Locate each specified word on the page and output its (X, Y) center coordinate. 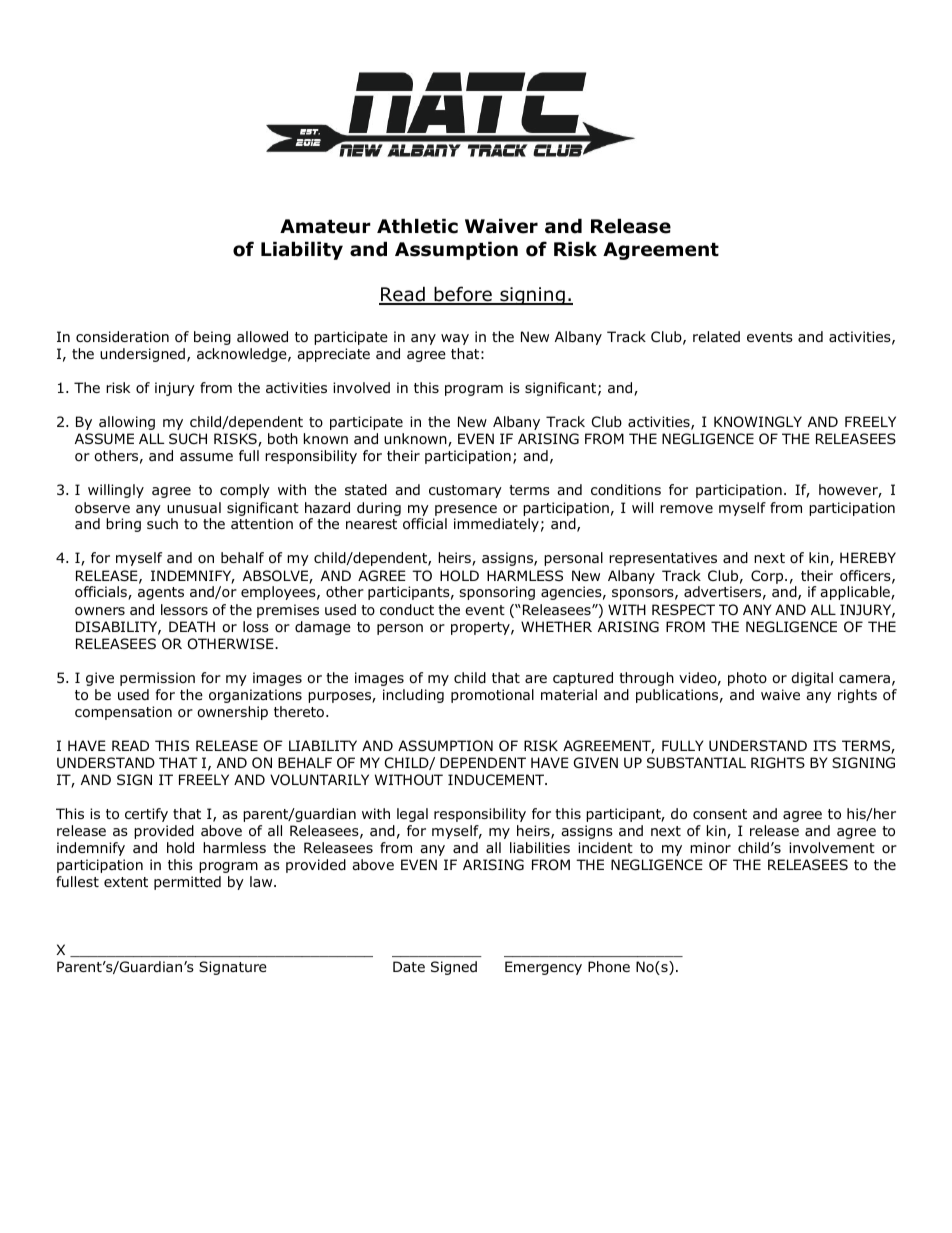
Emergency (543, 968)
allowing (127, 423)
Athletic (417, 226)
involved (361, 387)
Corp (768, 577)
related (716, 336)
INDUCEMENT (497, 779)
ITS (824, 745)
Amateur (325, 226)
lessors (184, 610)
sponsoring (497, 593)
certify (146, 815)
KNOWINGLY (758, 422)
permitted (187, 883)
